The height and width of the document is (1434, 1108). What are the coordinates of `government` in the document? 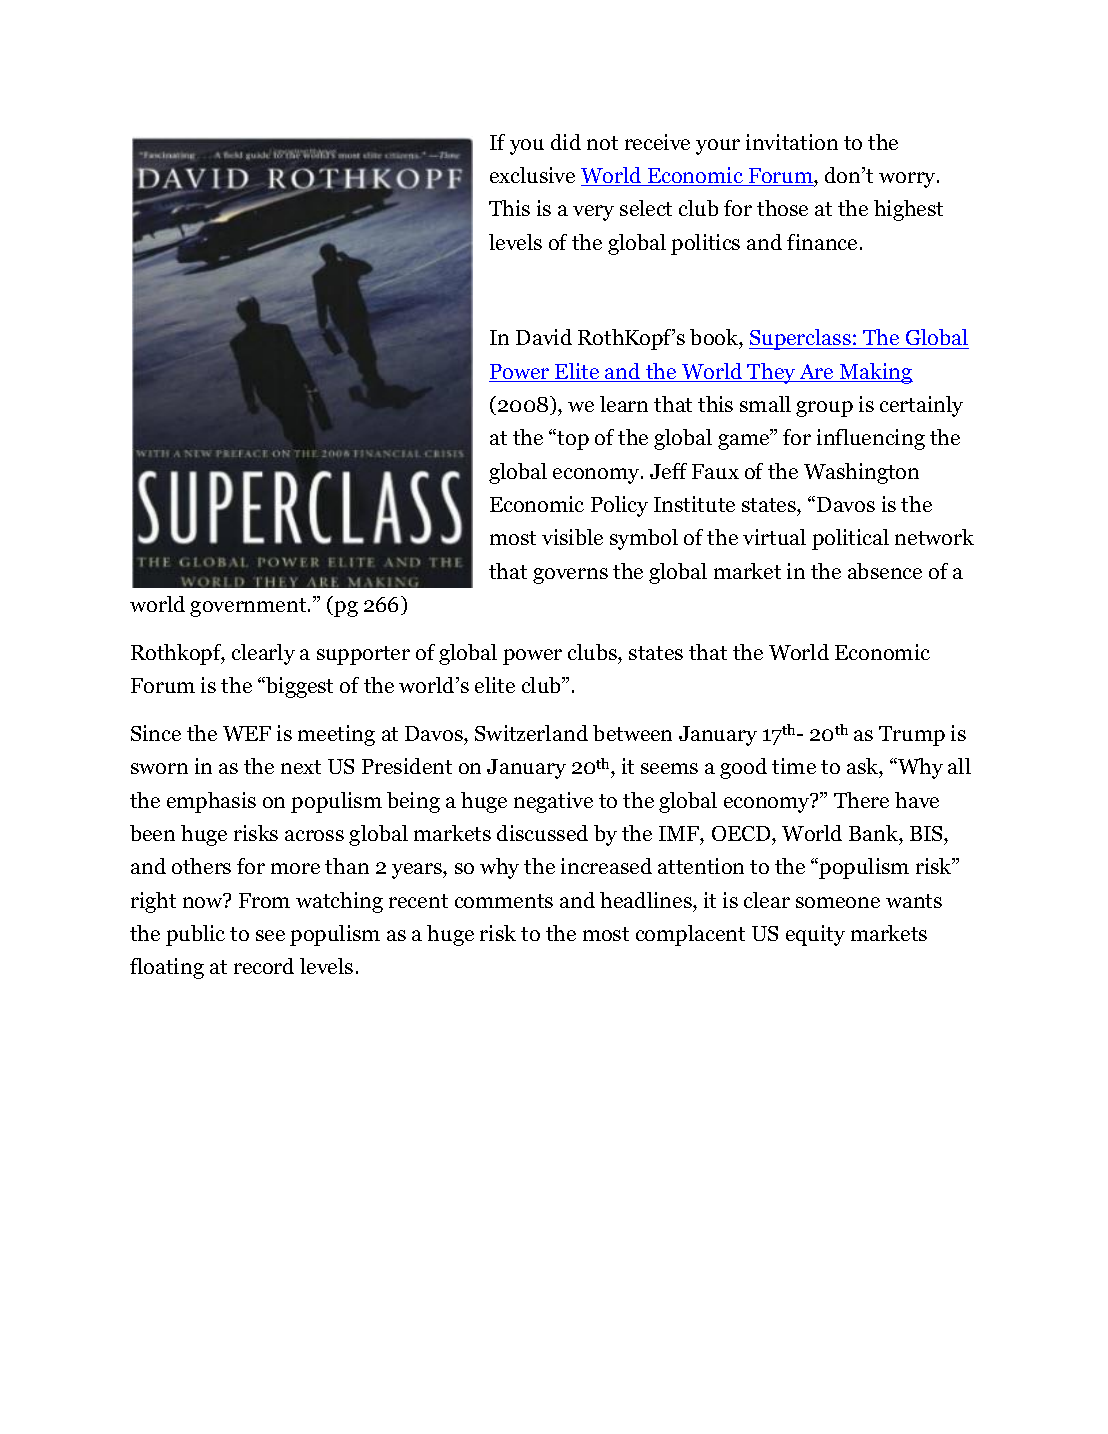 It's located at (249, 607).
